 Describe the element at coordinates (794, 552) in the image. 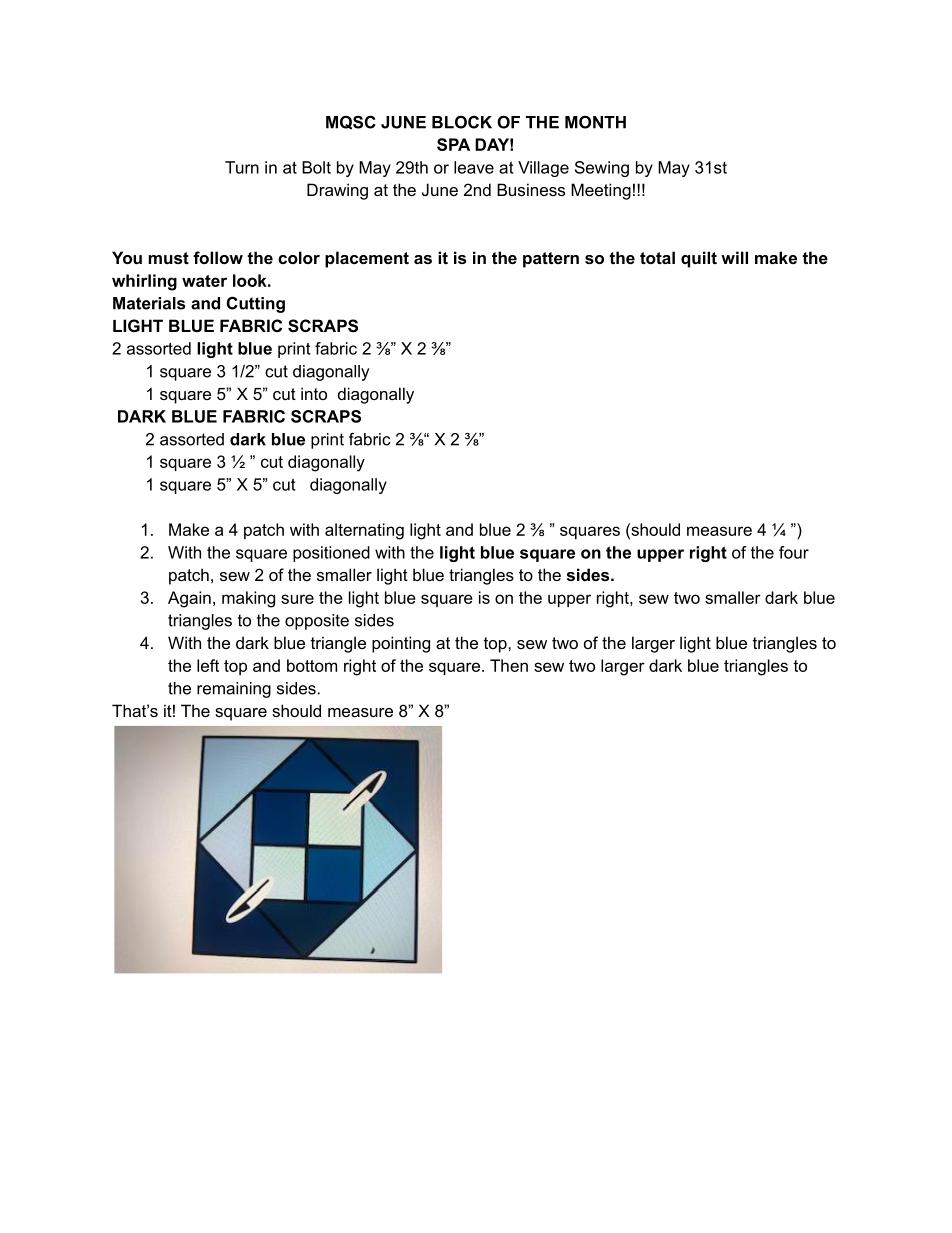

I see `four` at that location.
